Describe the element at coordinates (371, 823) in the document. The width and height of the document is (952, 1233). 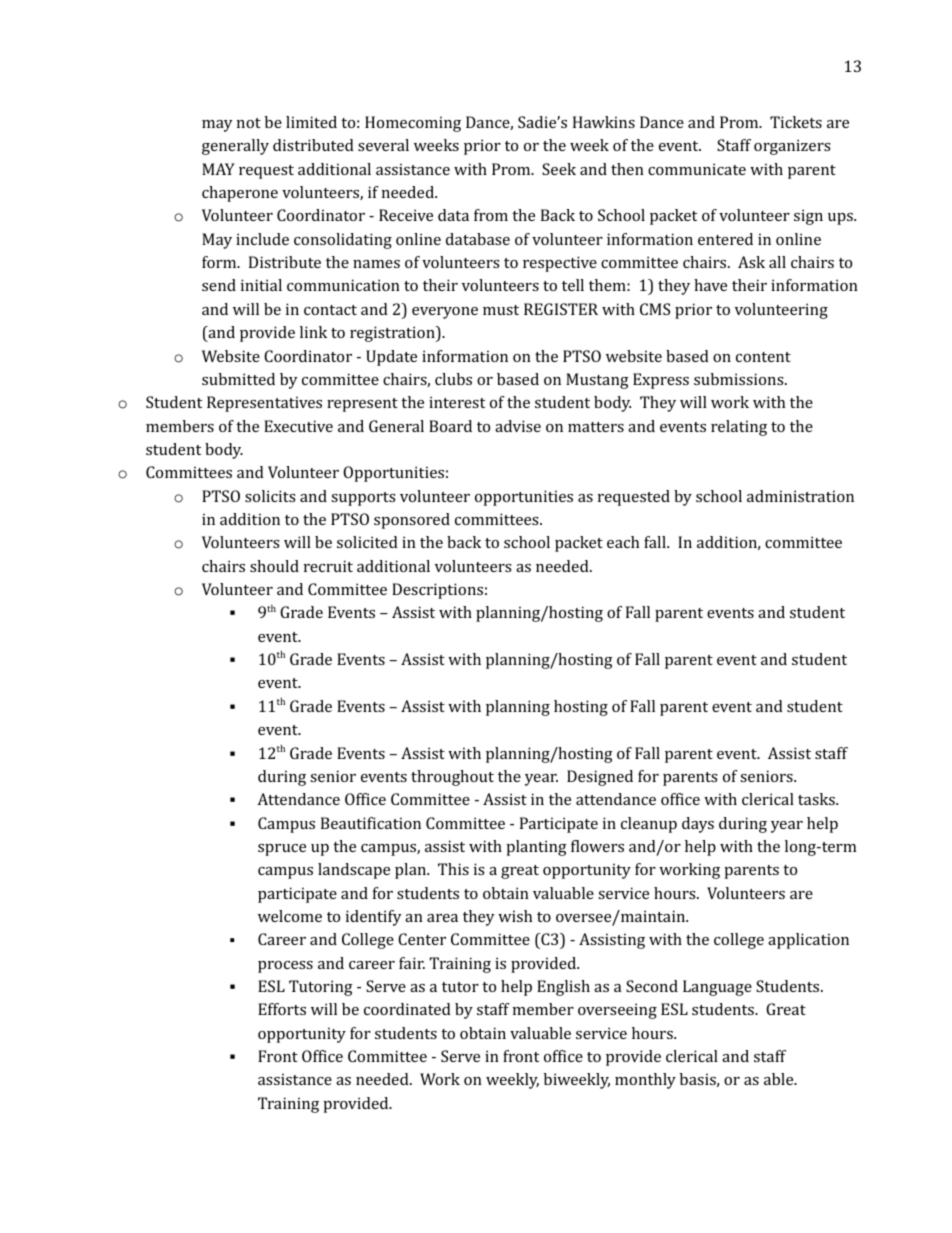
I see `Beautification` at that location.
